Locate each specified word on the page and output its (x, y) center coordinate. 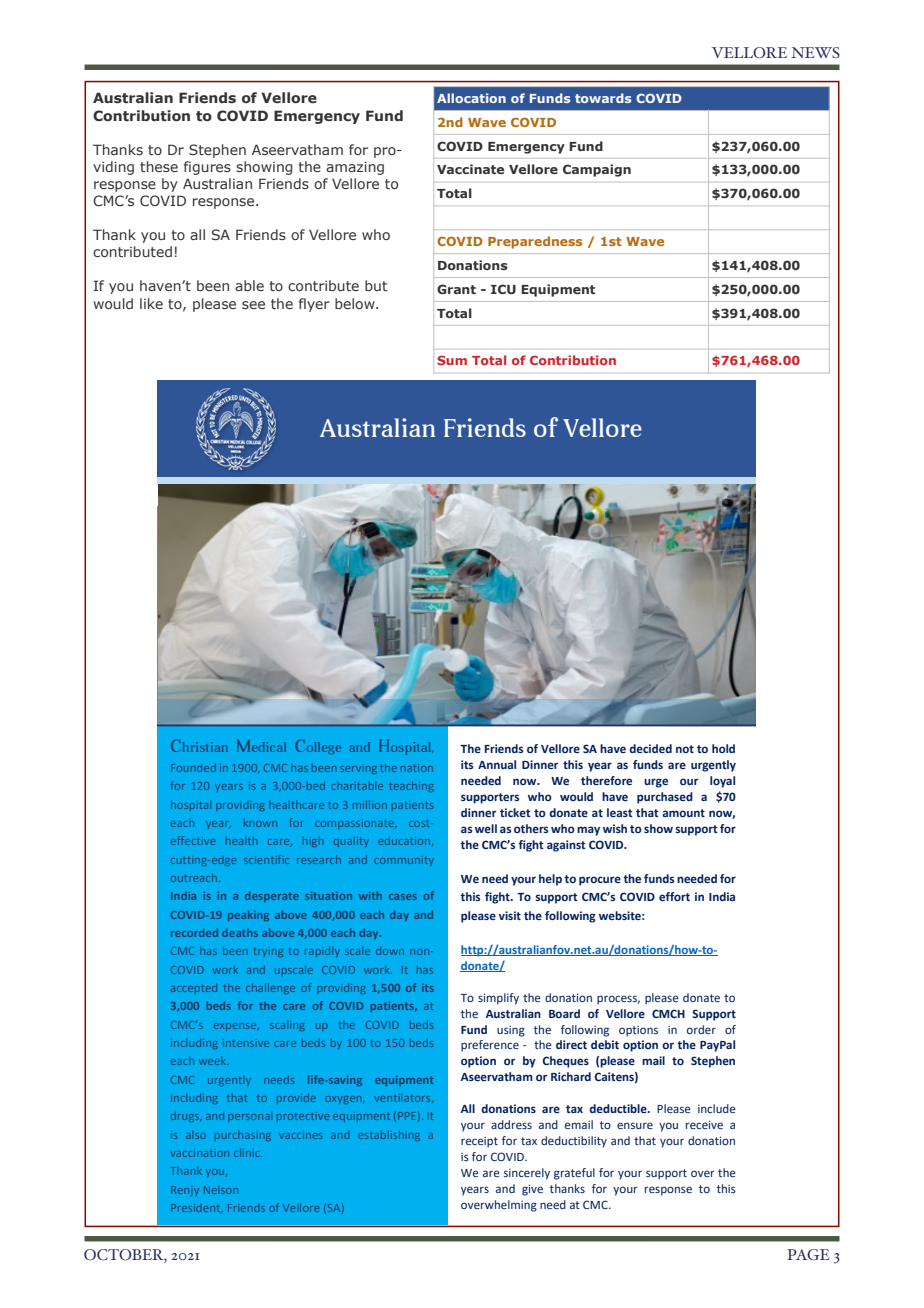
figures (207, 168)
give (532, 1190)
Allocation (471, 98)
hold (723, 748)
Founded (193, 768)
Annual (497, 764)
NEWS (815, 52)
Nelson (221, 1190)
